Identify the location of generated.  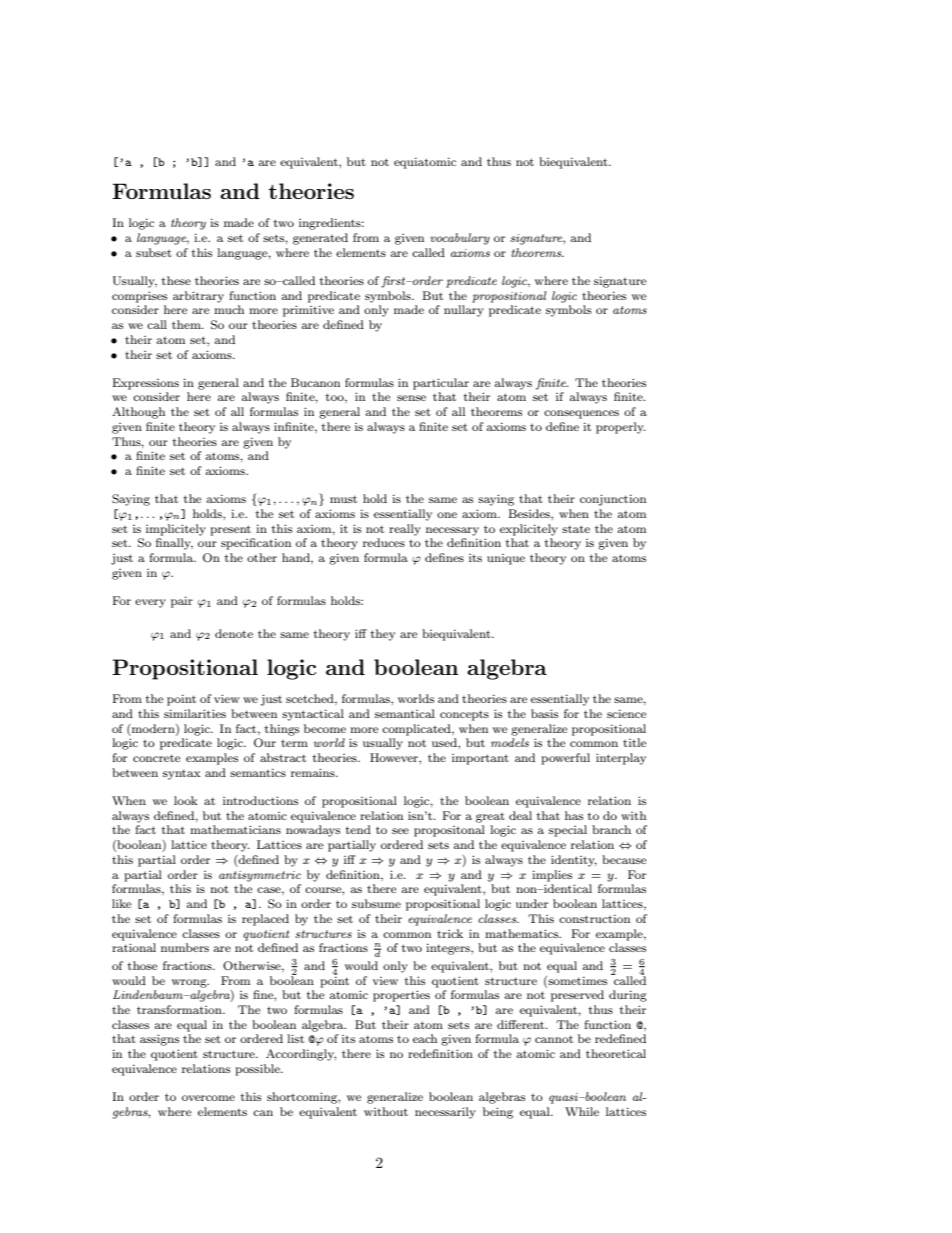
(320, 239).
